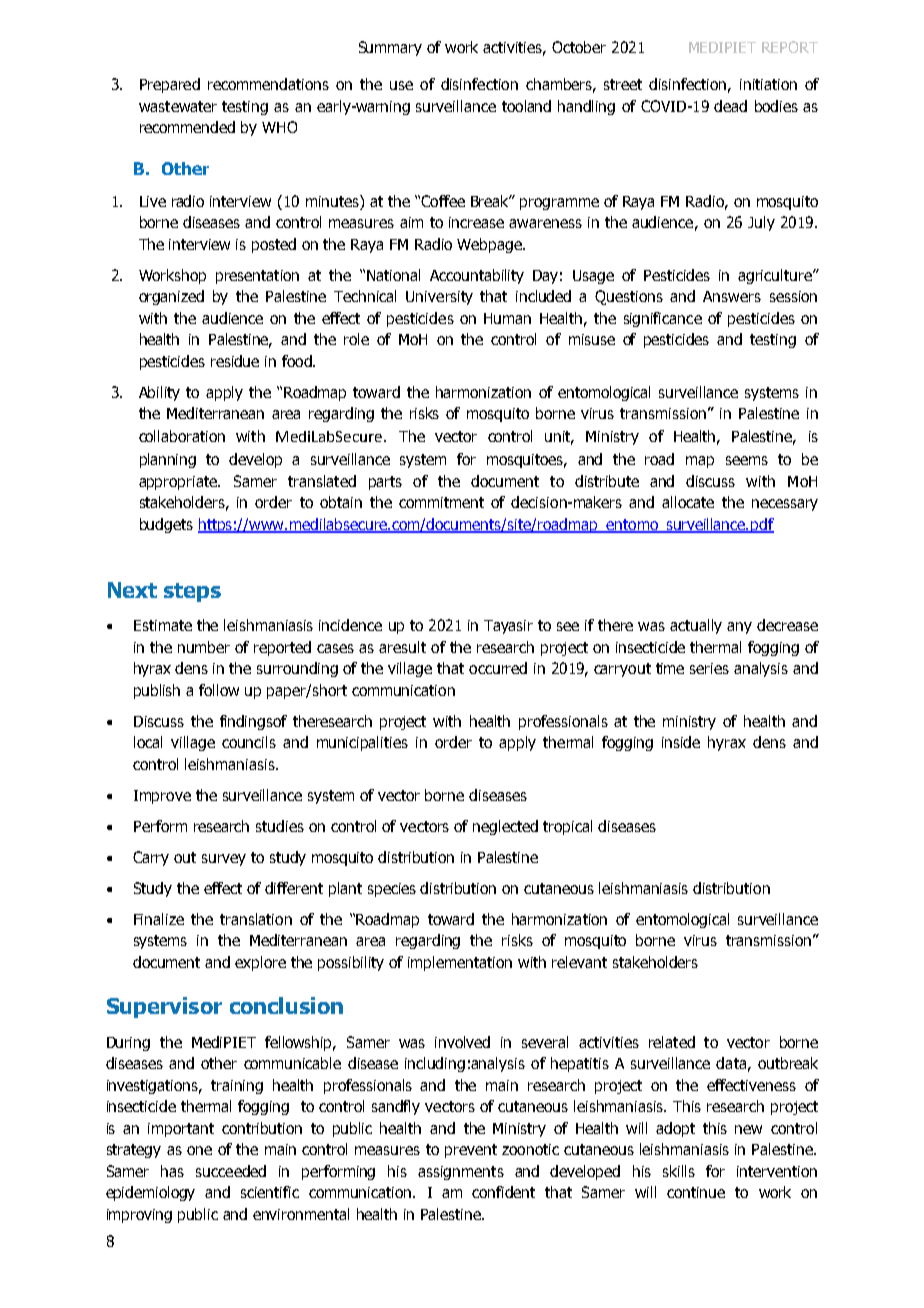  I want to click on inside, so click(681, 742).
